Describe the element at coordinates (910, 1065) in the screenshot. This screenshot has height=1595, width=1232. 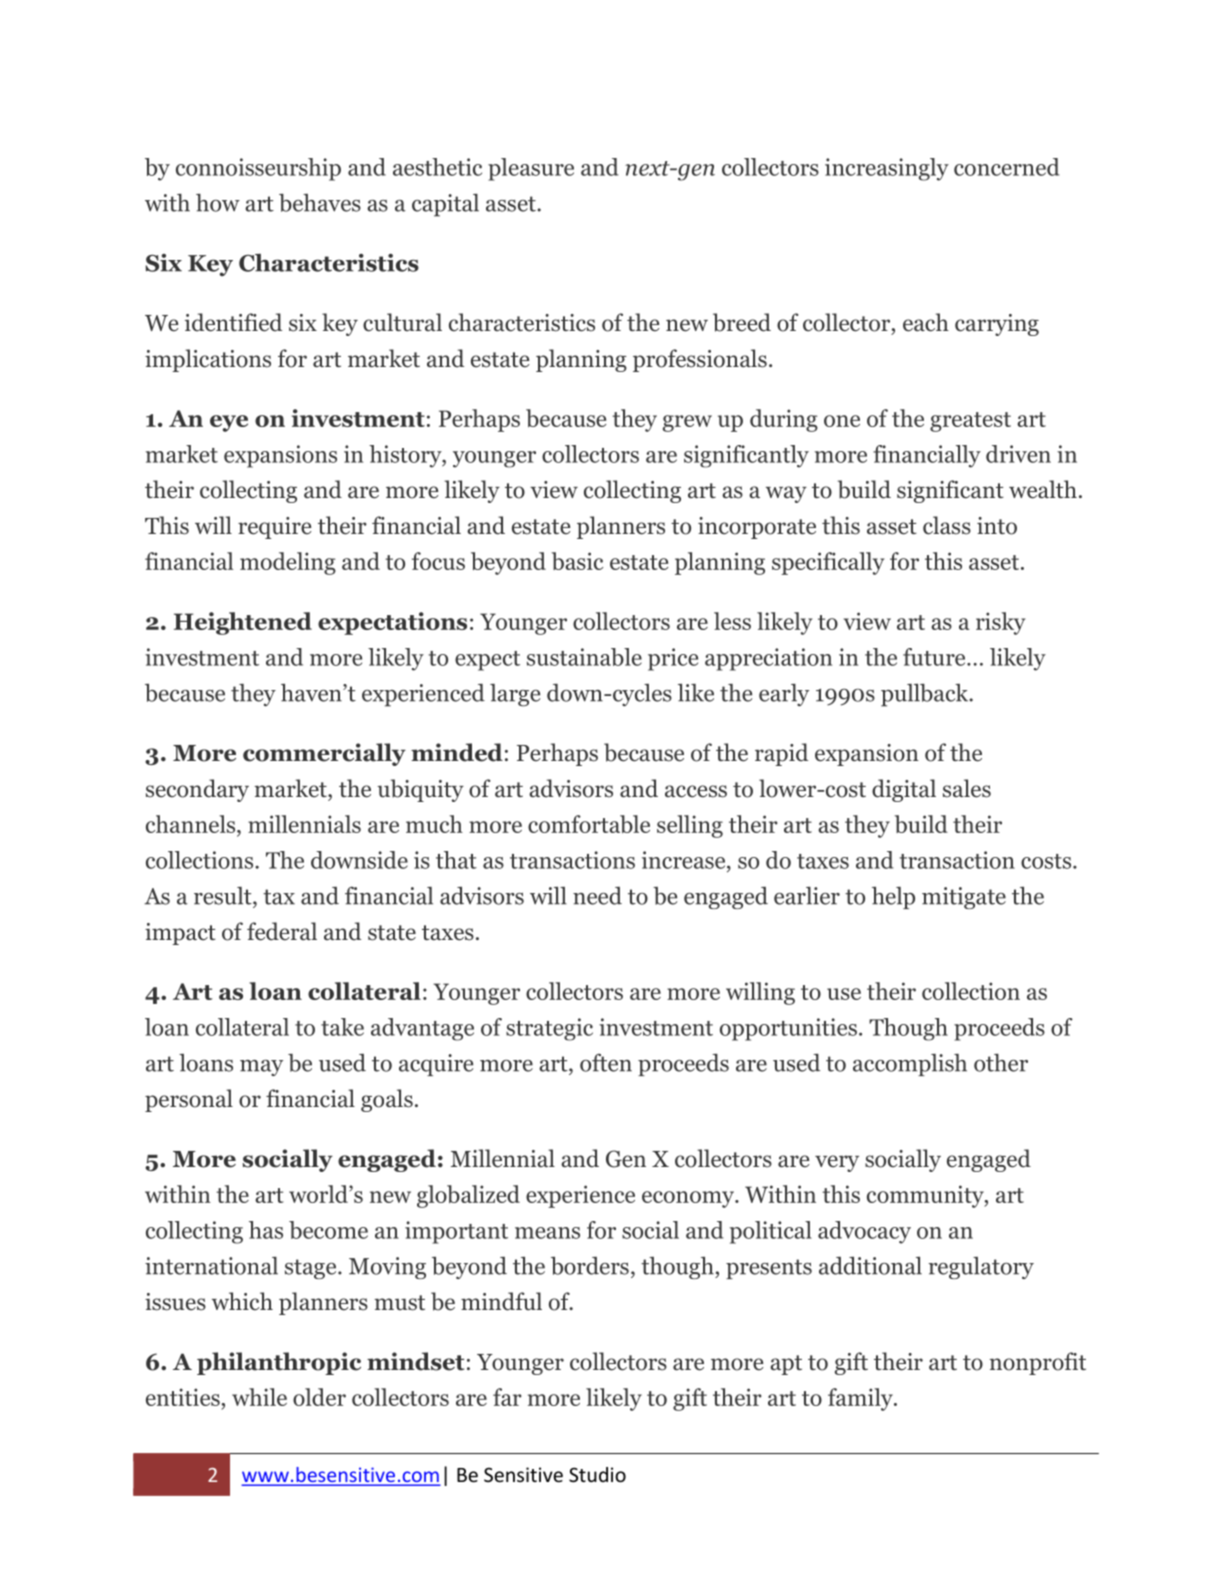
I see `accomplish` at that location.
